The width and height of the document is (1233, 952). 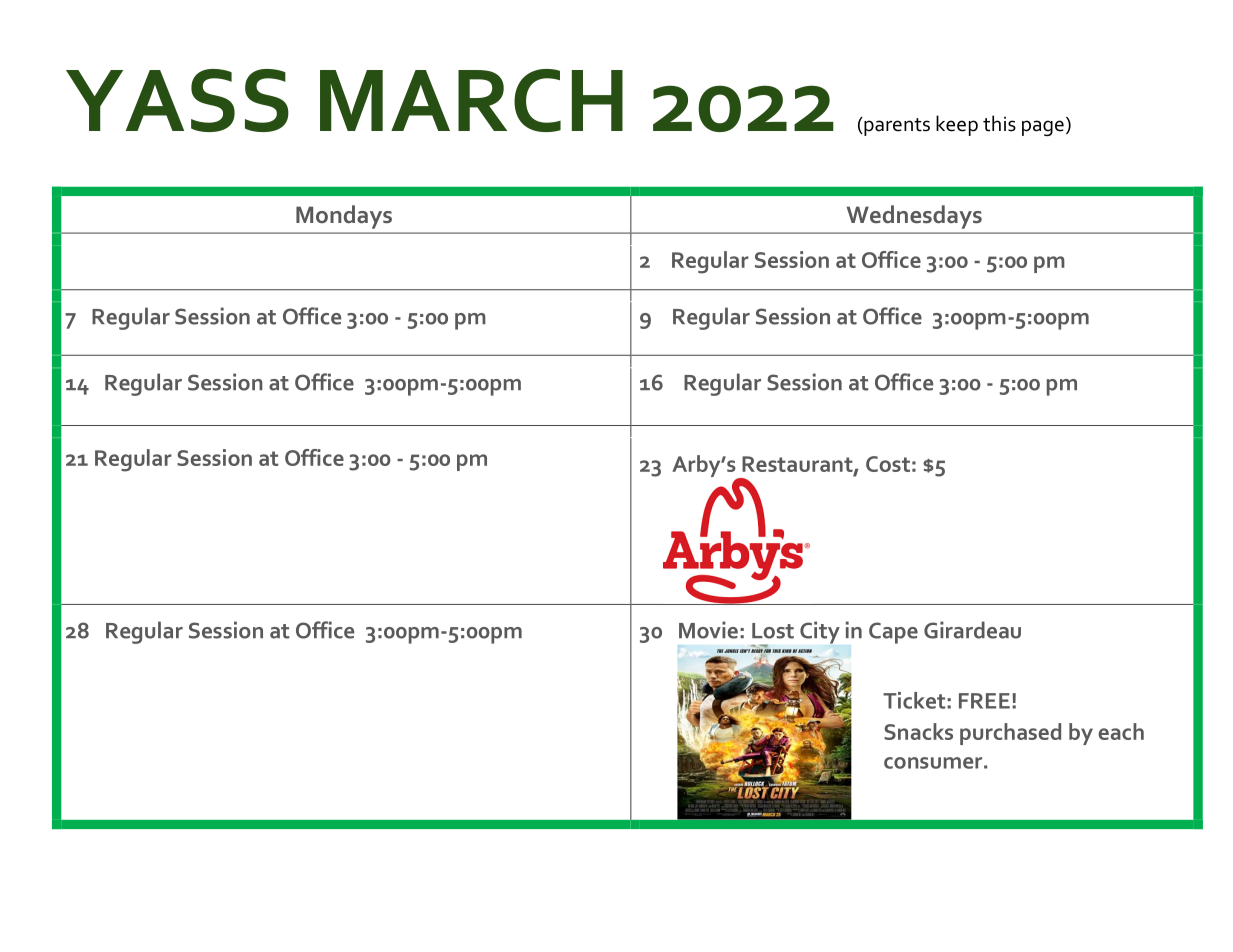 I want to click on Mondays, so click(x=344, y=217).
